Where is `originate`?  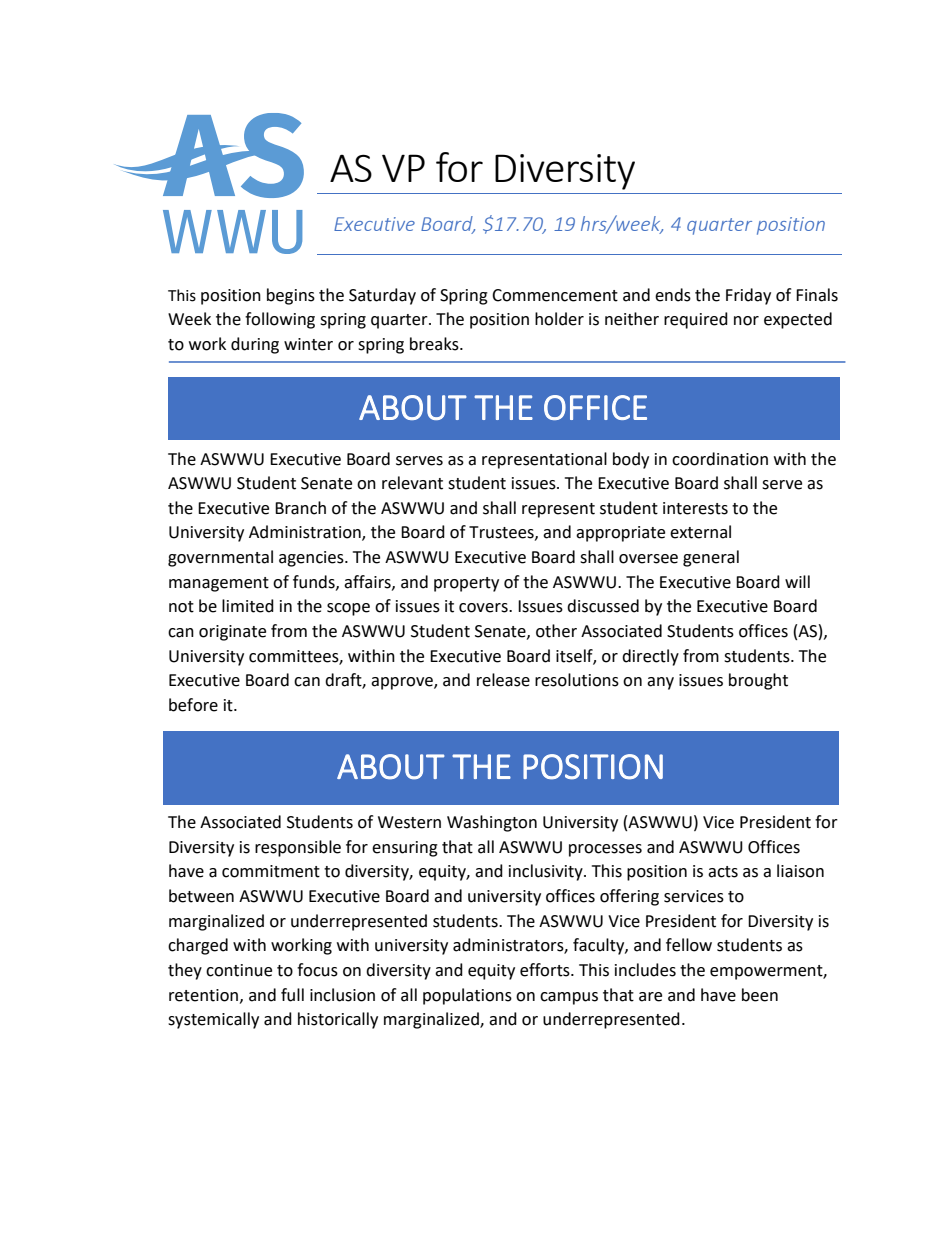
originate is located at coordinates (232, 633).
